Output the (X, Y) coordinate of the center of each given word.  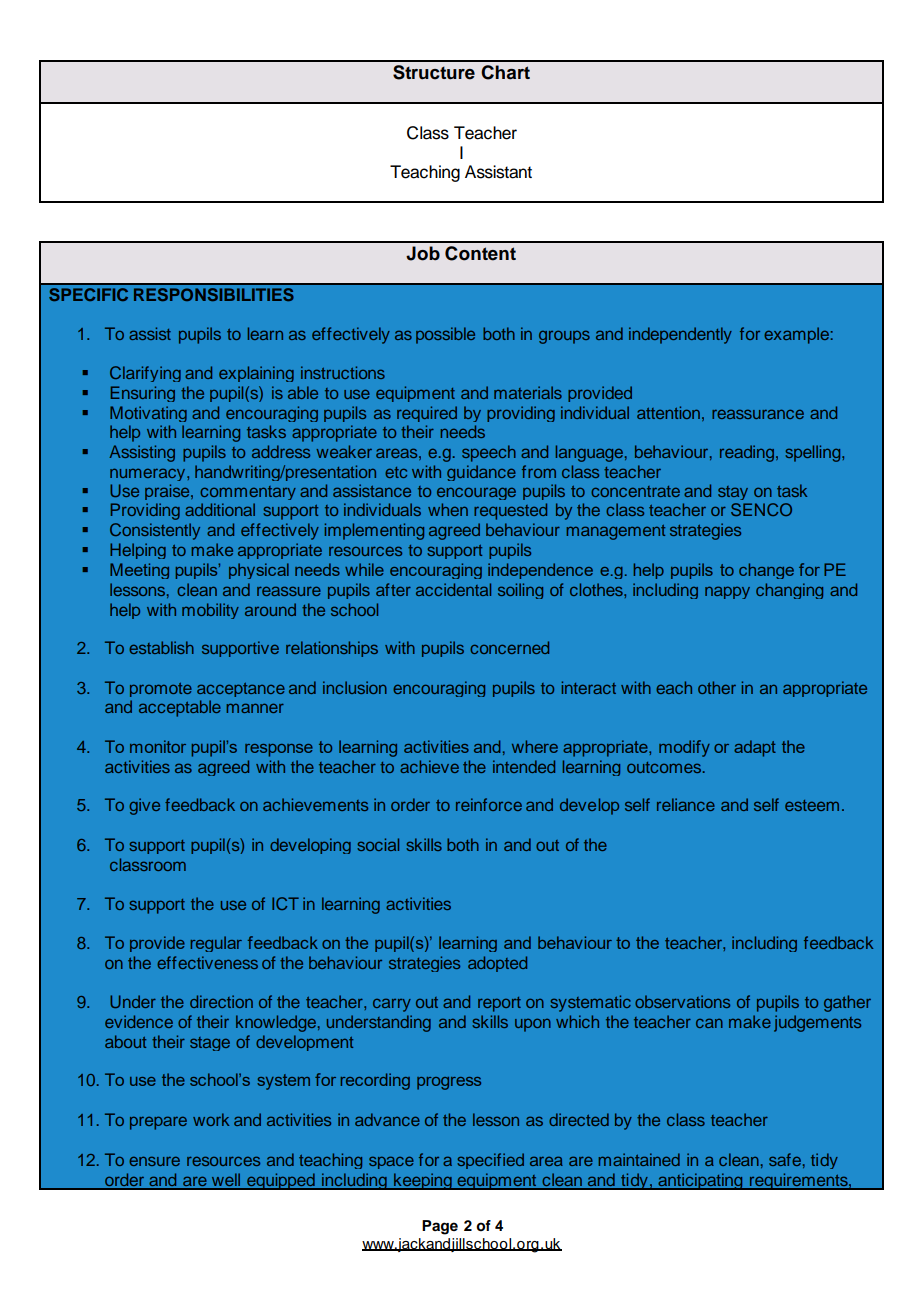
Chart (505, 72)
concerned (509, 647)
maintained (639, 1159)
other (717, 687)
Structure (434, 72)
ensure (154, 1161)
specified (490, 1161)
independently (680, 335)
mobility (210, 611)
